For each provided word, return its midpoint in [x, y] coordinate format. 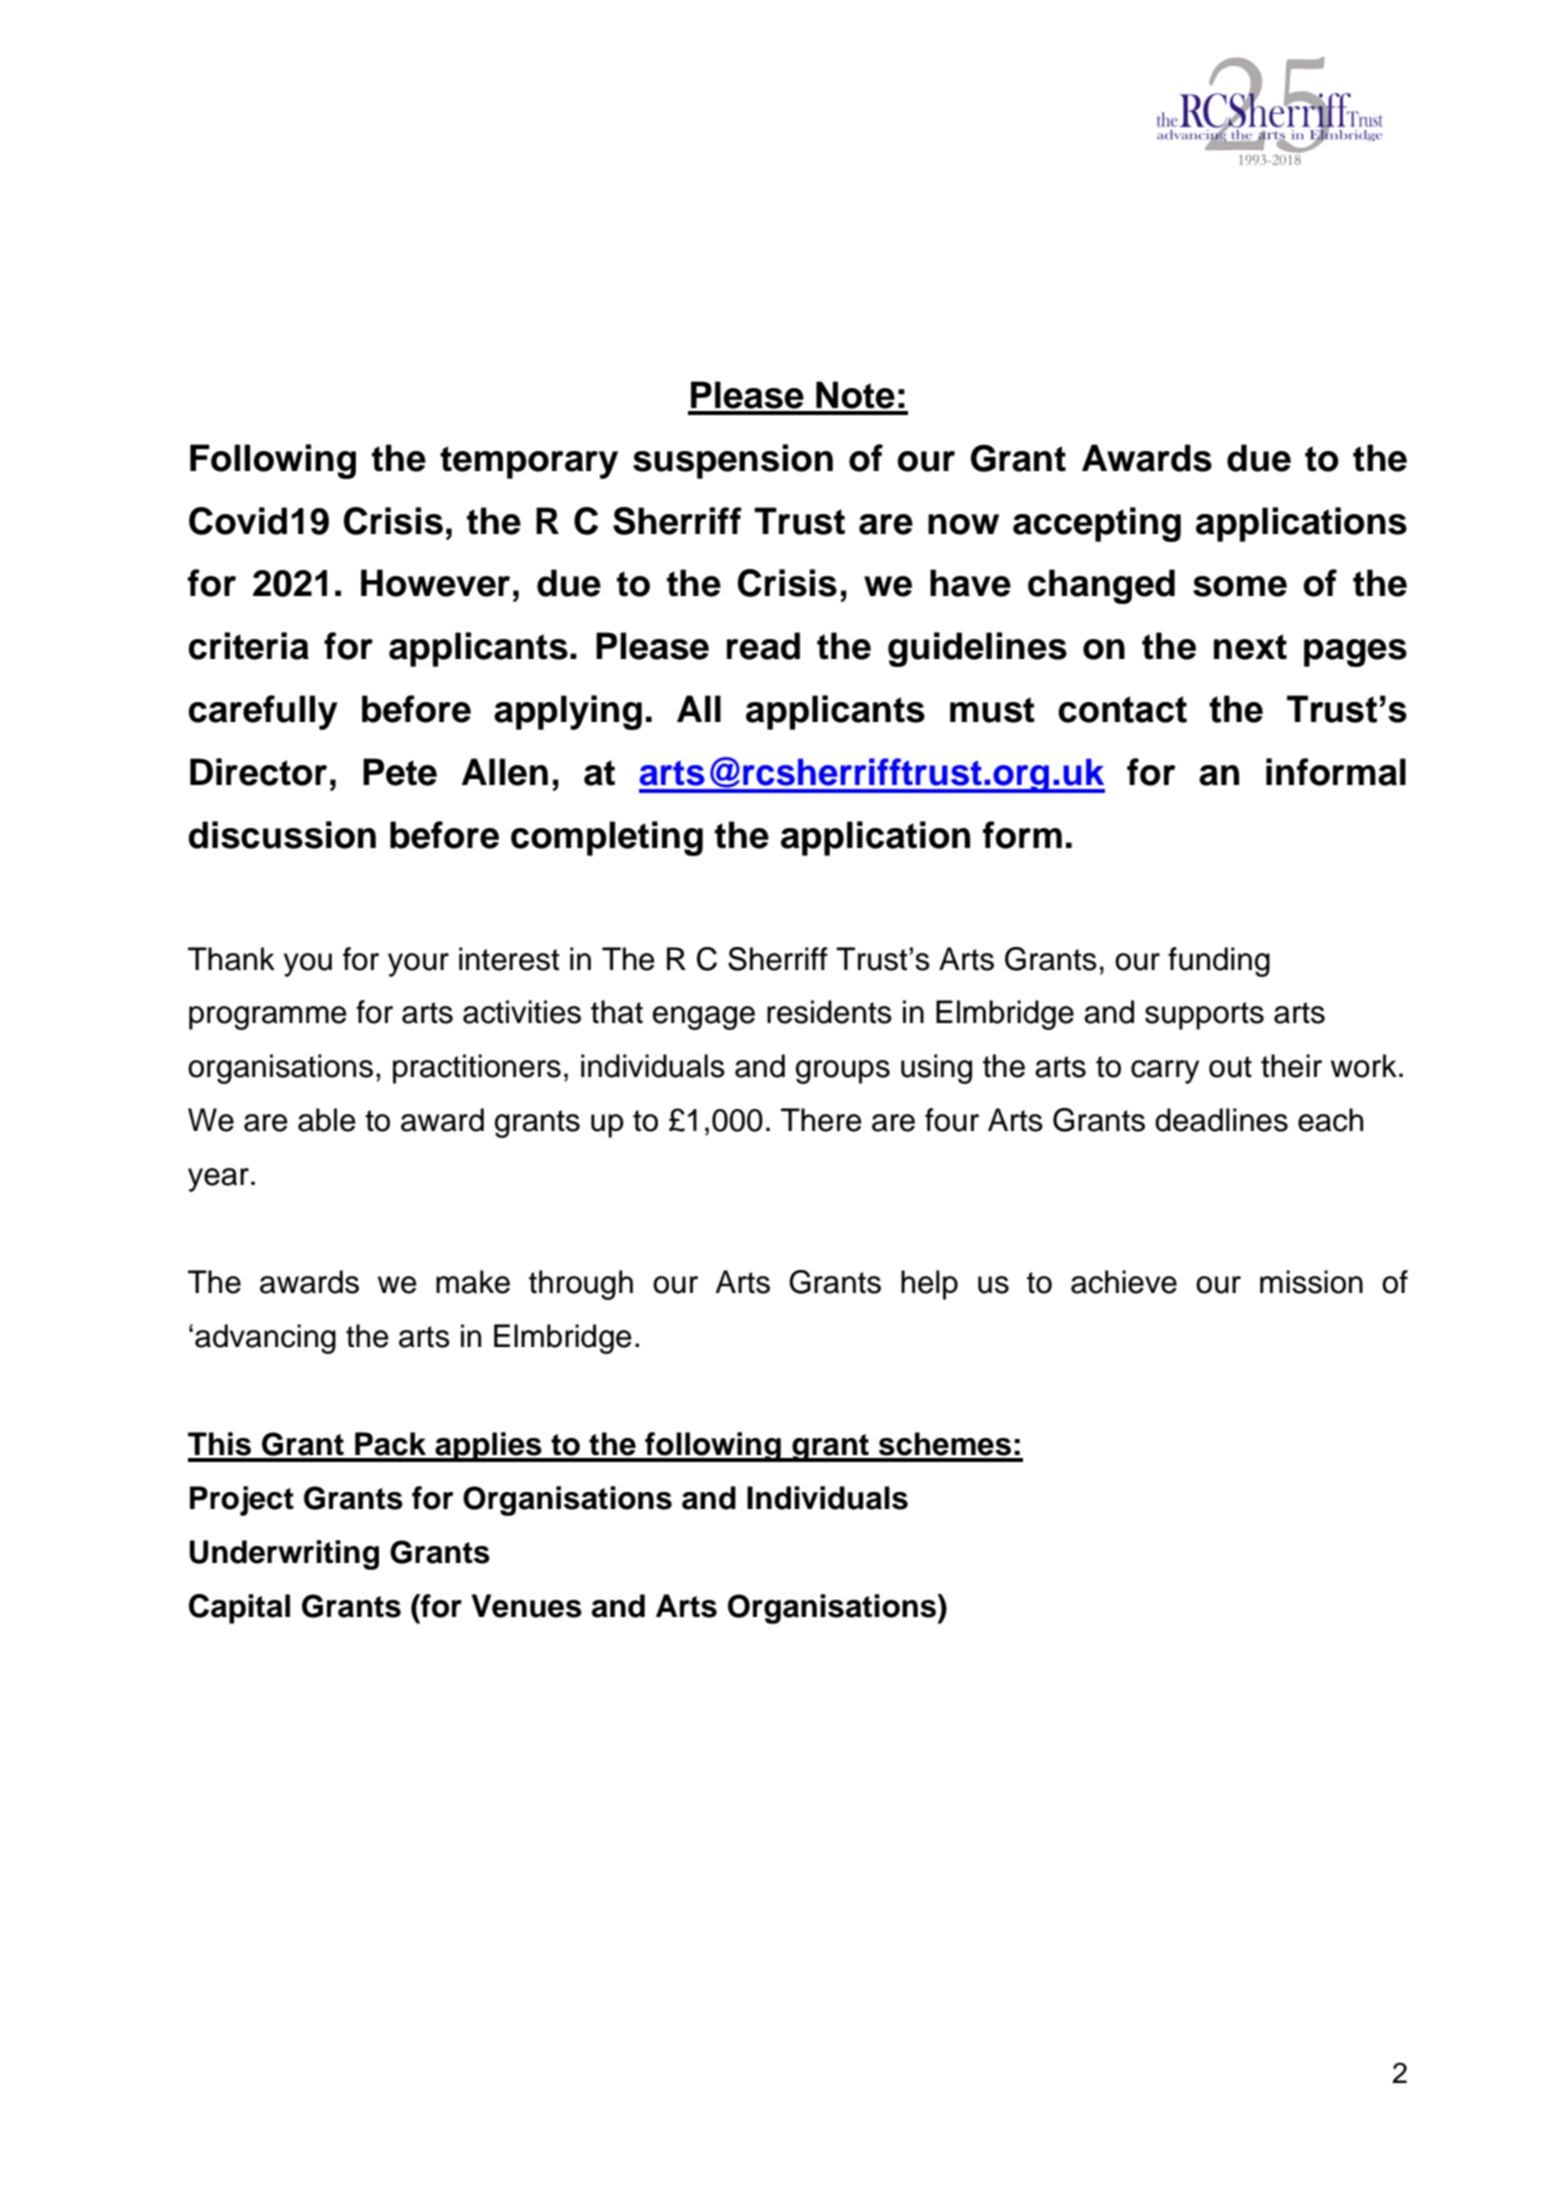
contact [1122, 709]
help [929, 1285]
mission [1311, 1282]
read [763, 646]
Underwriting [284, 1555]
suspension [733, 461]
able [327, 1120]
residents [829, 1012]
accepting [1097, 524]
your [418, 965]
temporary [529, 462]
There [821, 1120]
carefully [262, 712]
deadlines [1221, 1120]
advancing [265, 1339]
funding [1219, 962]
